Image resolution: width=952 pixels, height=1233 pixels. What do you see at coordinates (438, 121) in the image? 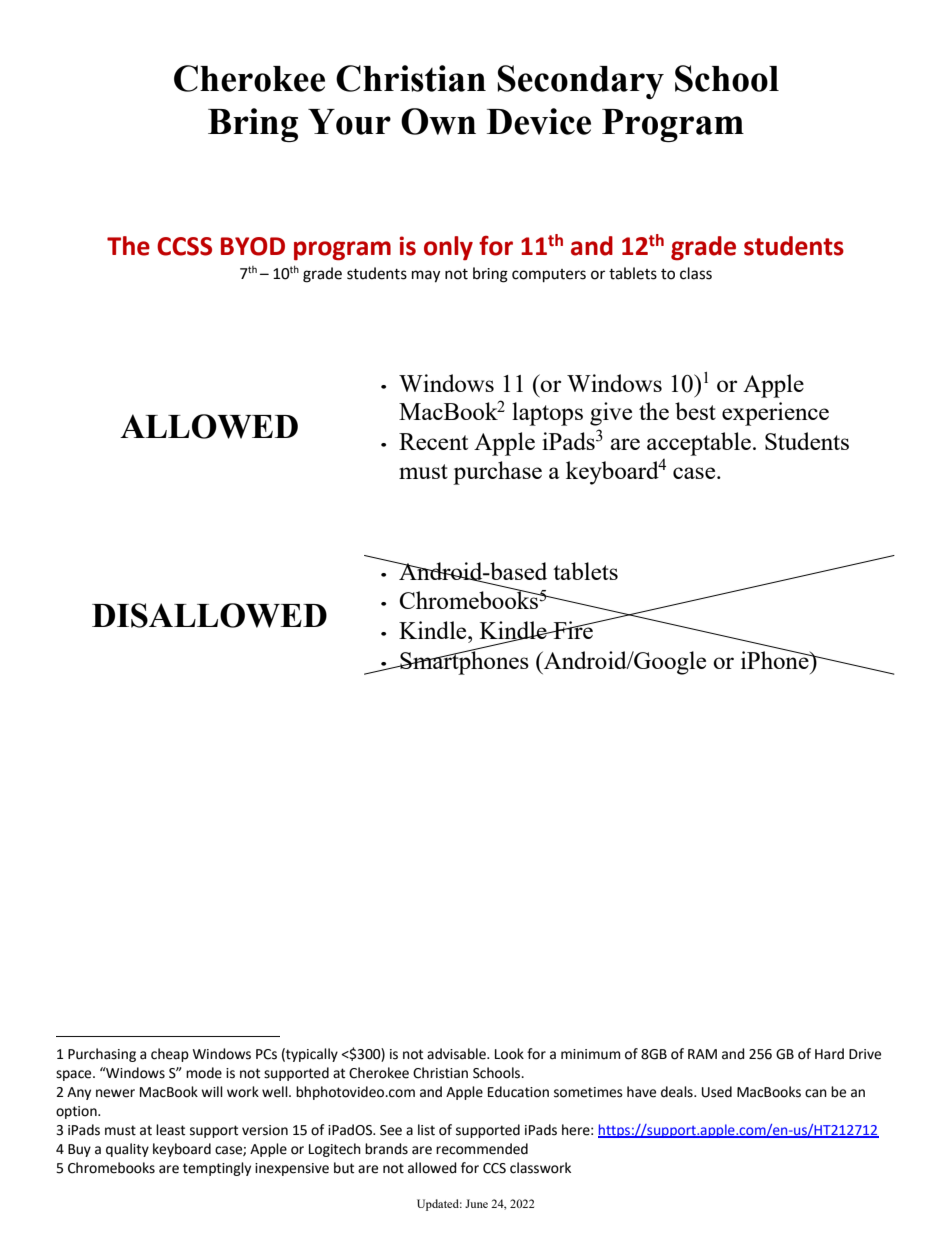
I see `Own` at bounding box center [438, 121].
